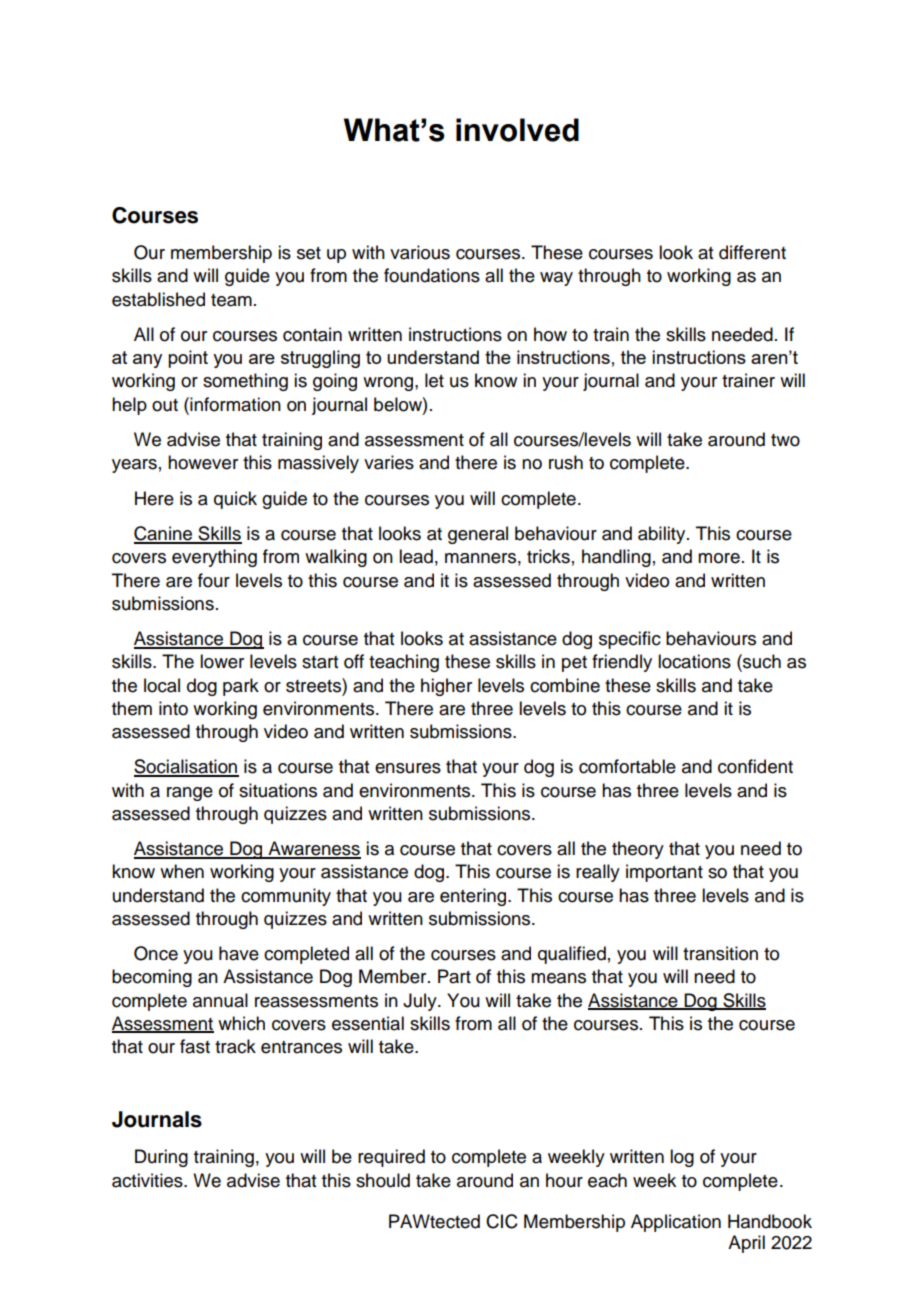 The width and height of the screenshot is (924, 1308). Describe the element at coordinates (502, 1221) in the screenshot. I see `CIC` at that location.
